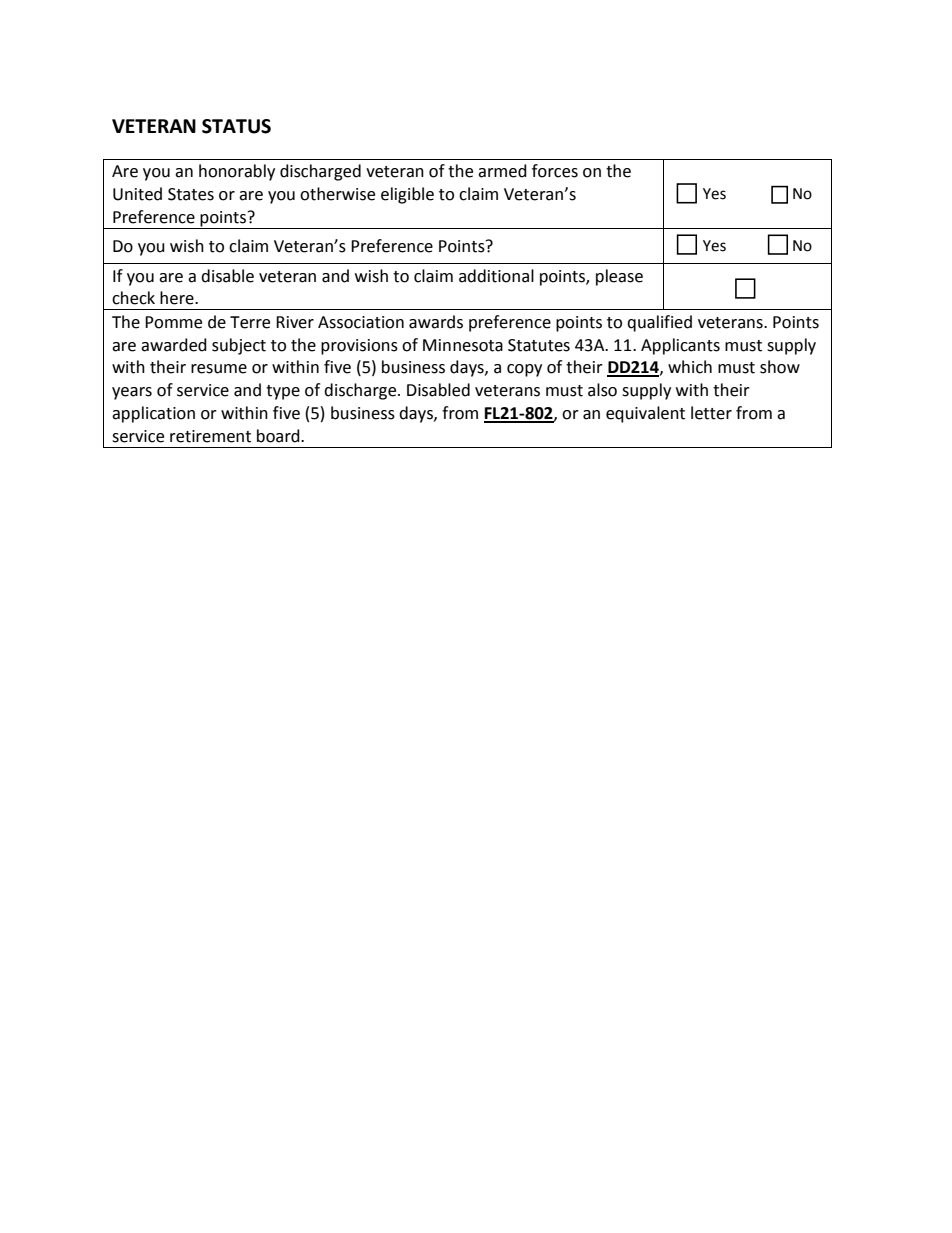 The image size is (952, 1233). I want to click on additional, so click(496, 276).
